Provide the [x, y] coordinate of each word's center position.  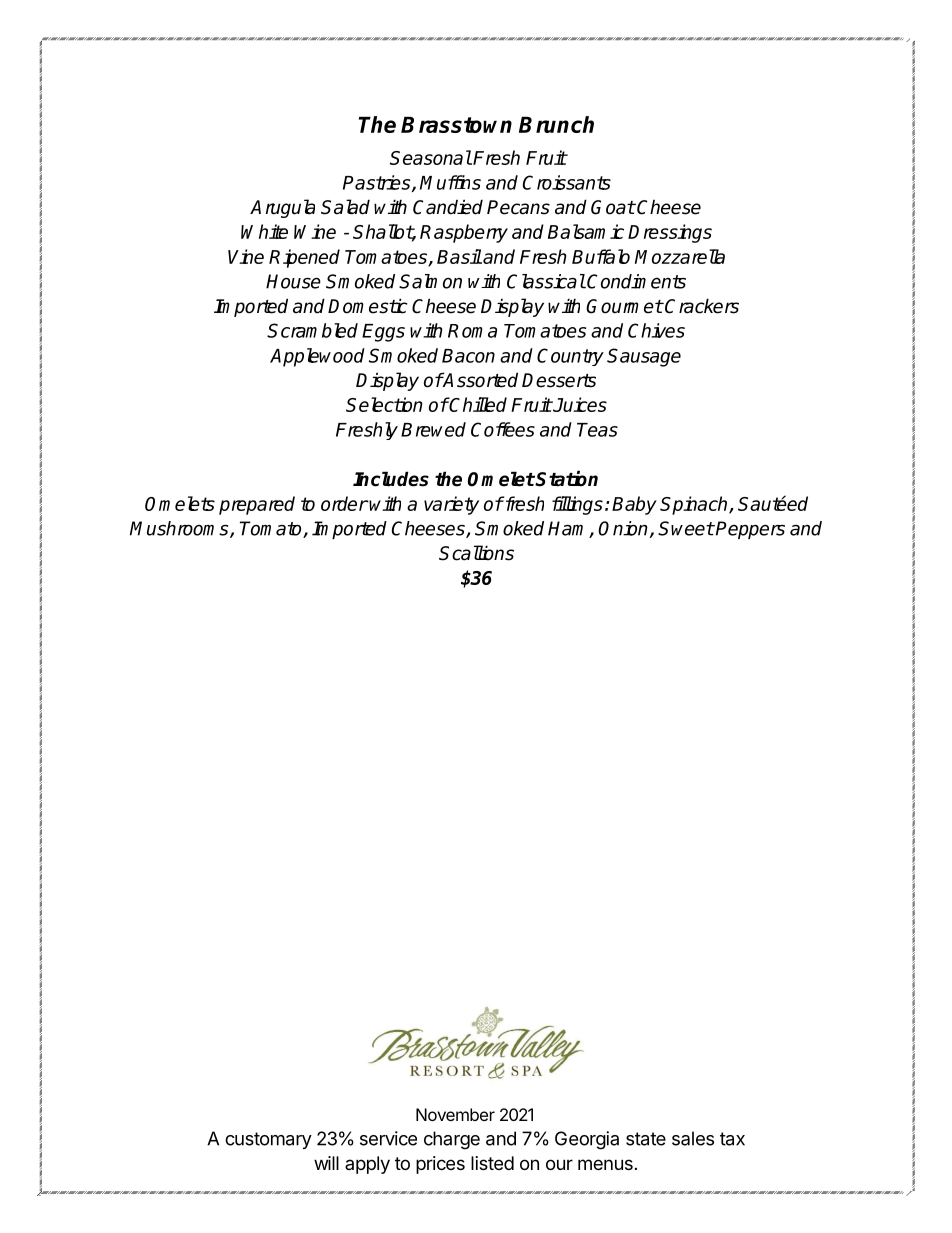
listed [492, 1163]
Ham [569, 529]
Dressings [670, 233]
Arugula [282, 208]
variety [451, 505]
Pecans [518, 207]
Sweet [686, 528]
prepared [257, 505]
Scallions [476, 553]
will [326, 1163]
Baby [634, 505]
